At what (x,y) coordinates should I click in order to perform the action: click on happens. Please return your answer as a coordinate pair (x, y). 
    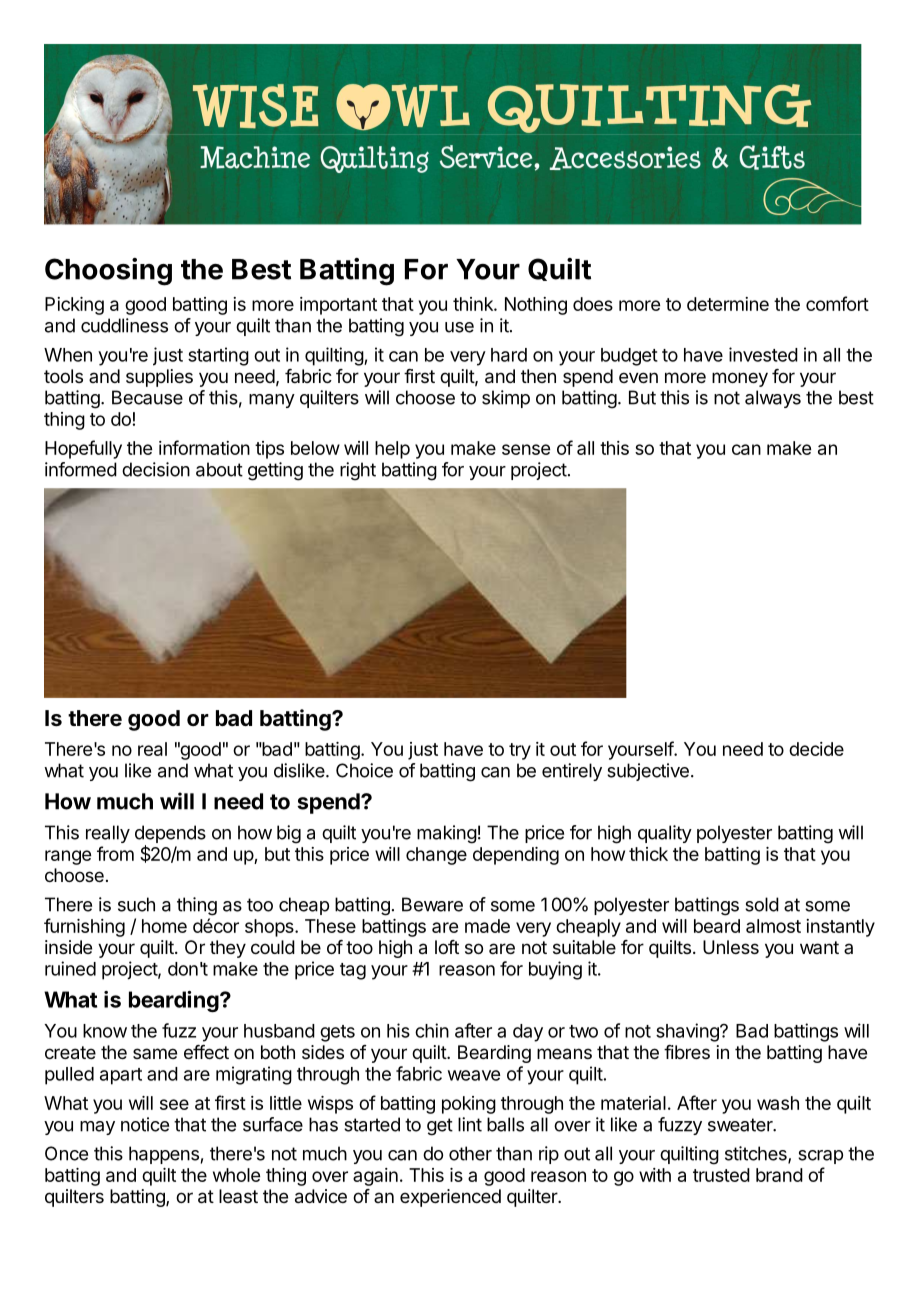
    Looking at the image, I should click on (164, 1155).
